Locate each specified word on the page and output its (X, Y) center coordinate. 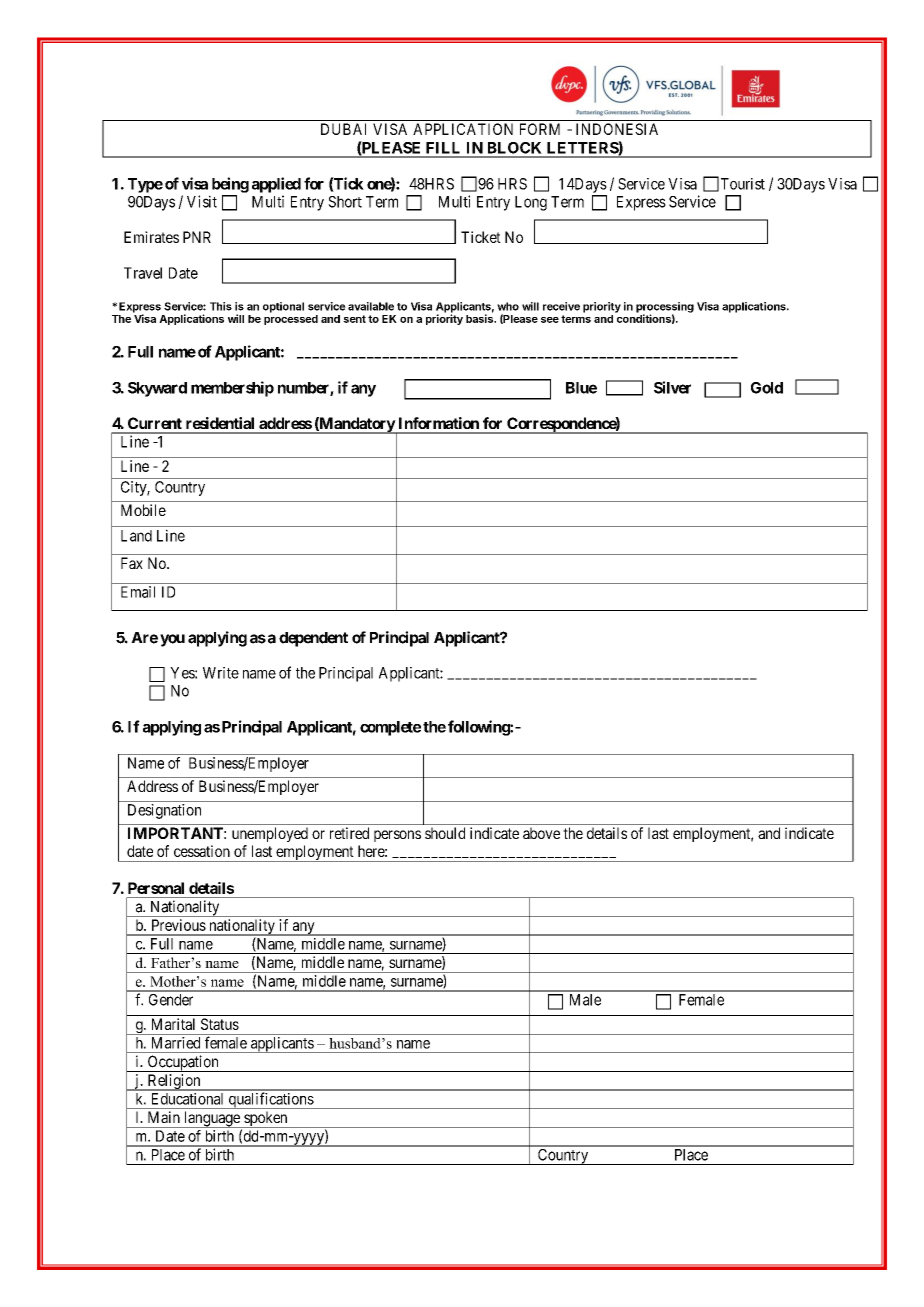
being (230, 185)
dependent (313, 639)
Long (531, 203)
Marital (173, 1024)
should (445, 833)
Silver (672, 387)
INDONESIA (617, 129)
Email (138, 592)
